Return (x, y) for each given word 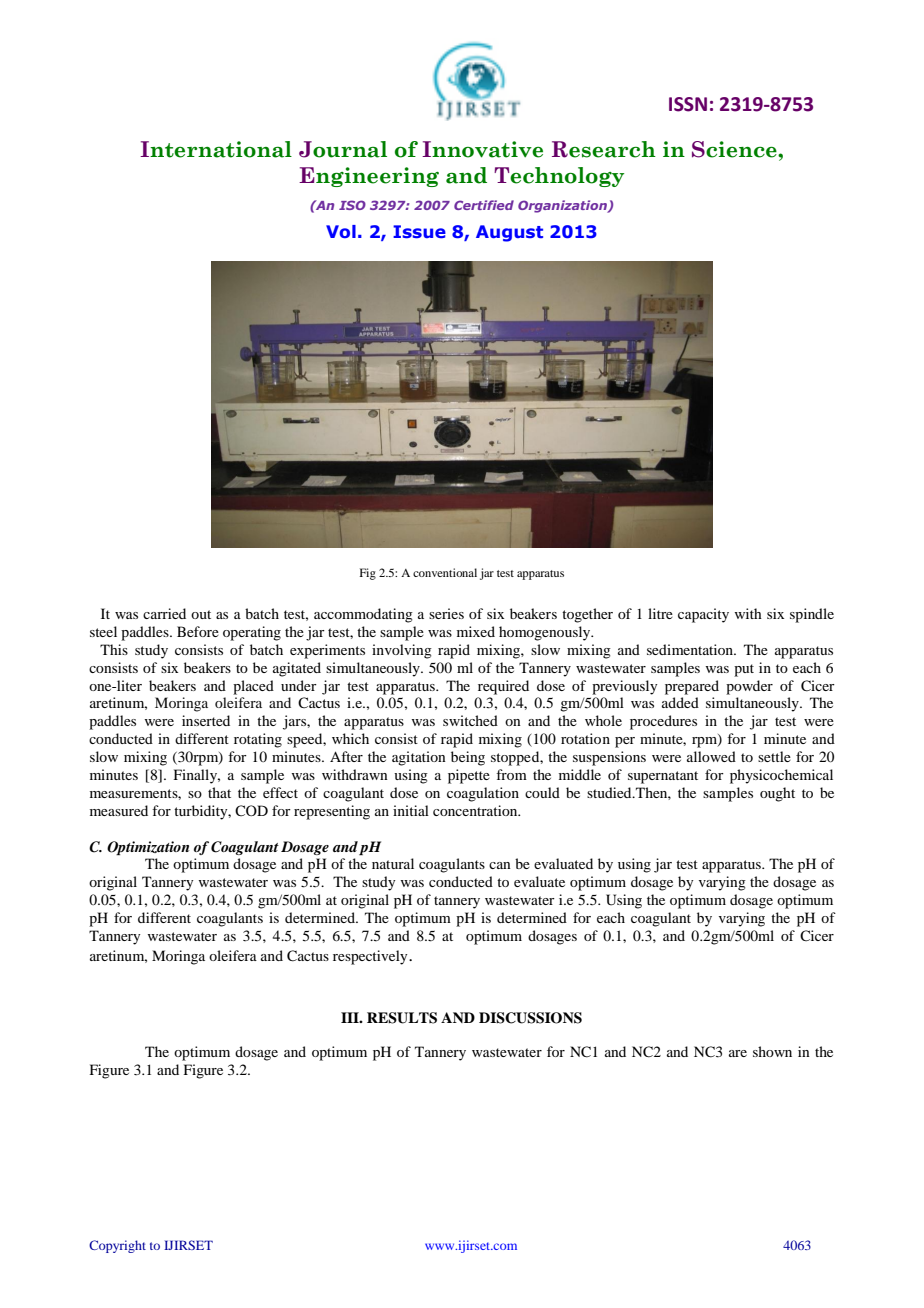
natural (393, 863)
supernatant (663, 777)
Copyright (117, 1246)
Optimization (148, 848)
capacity (703, 615)
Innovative (482, 149)
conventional (445, 572)
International (216, 149)
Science (735, 149)
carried (164, 613)
